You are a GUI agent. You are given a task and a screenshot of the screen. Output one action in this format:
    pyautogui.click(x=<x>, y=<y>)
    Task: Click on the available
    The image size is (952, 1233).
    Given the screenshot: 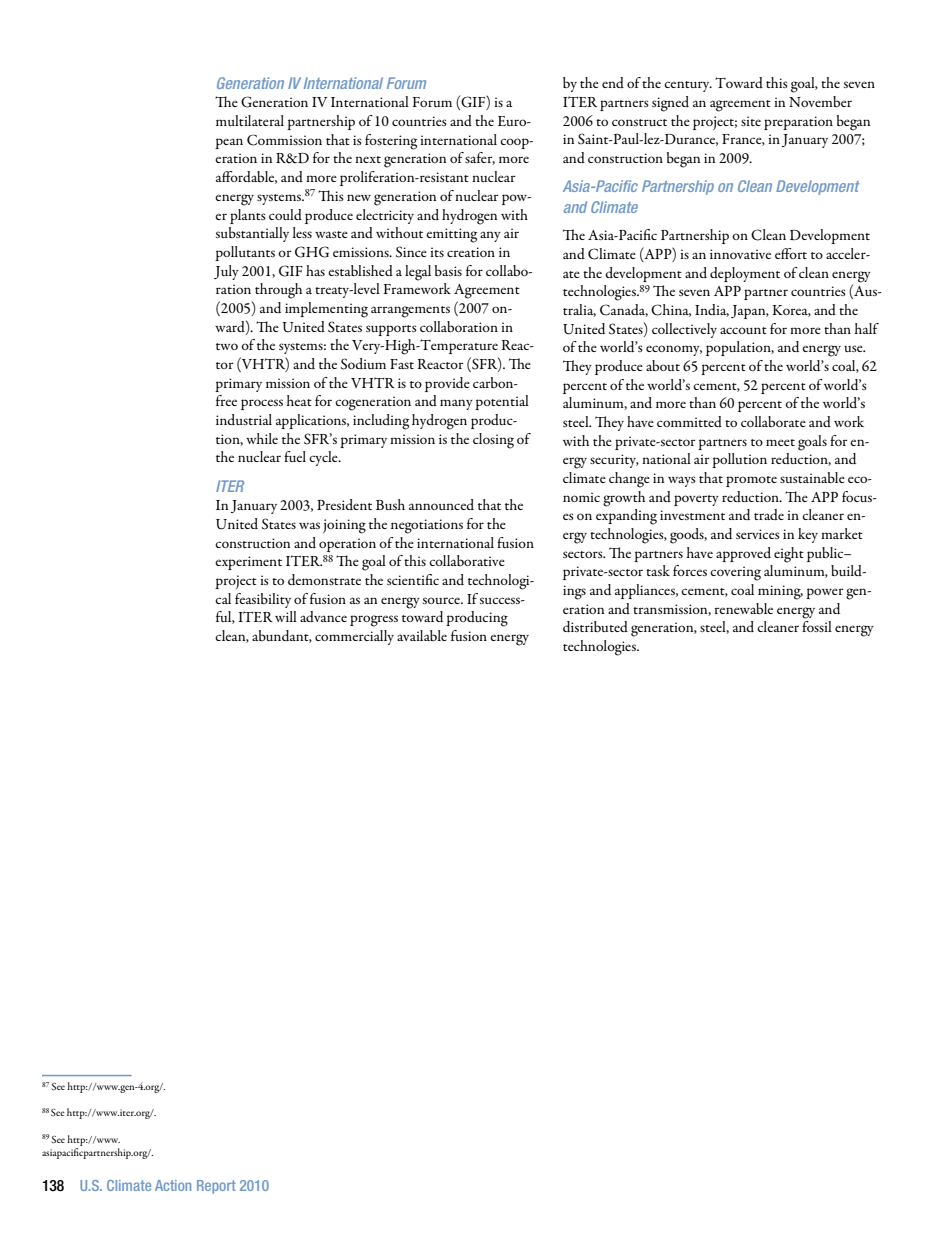 What is the action you would take?
    pyautogui.click(x=422, y=635)
